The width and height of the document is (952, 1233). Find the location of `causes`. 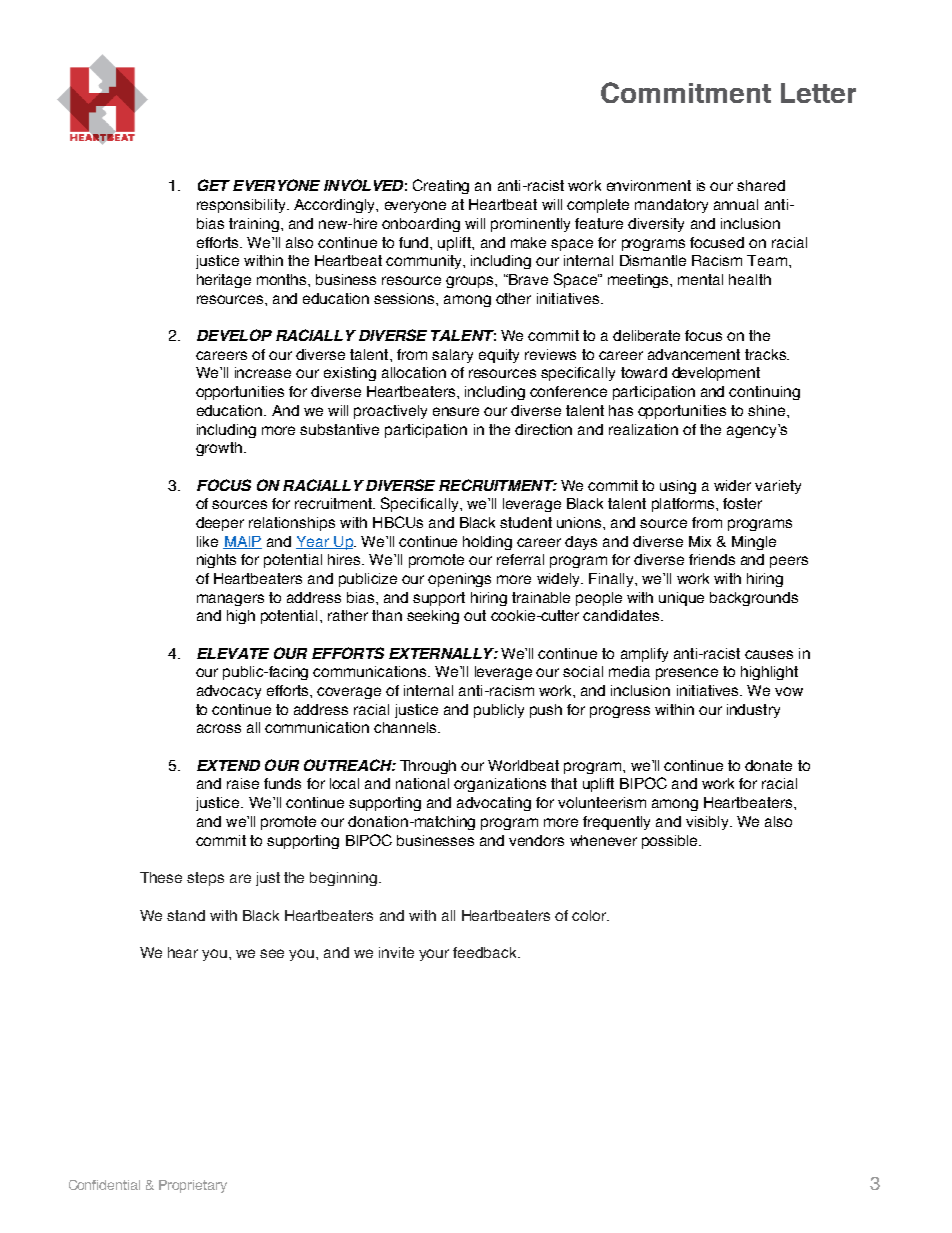

causes is located at coordinates (769, 654).
